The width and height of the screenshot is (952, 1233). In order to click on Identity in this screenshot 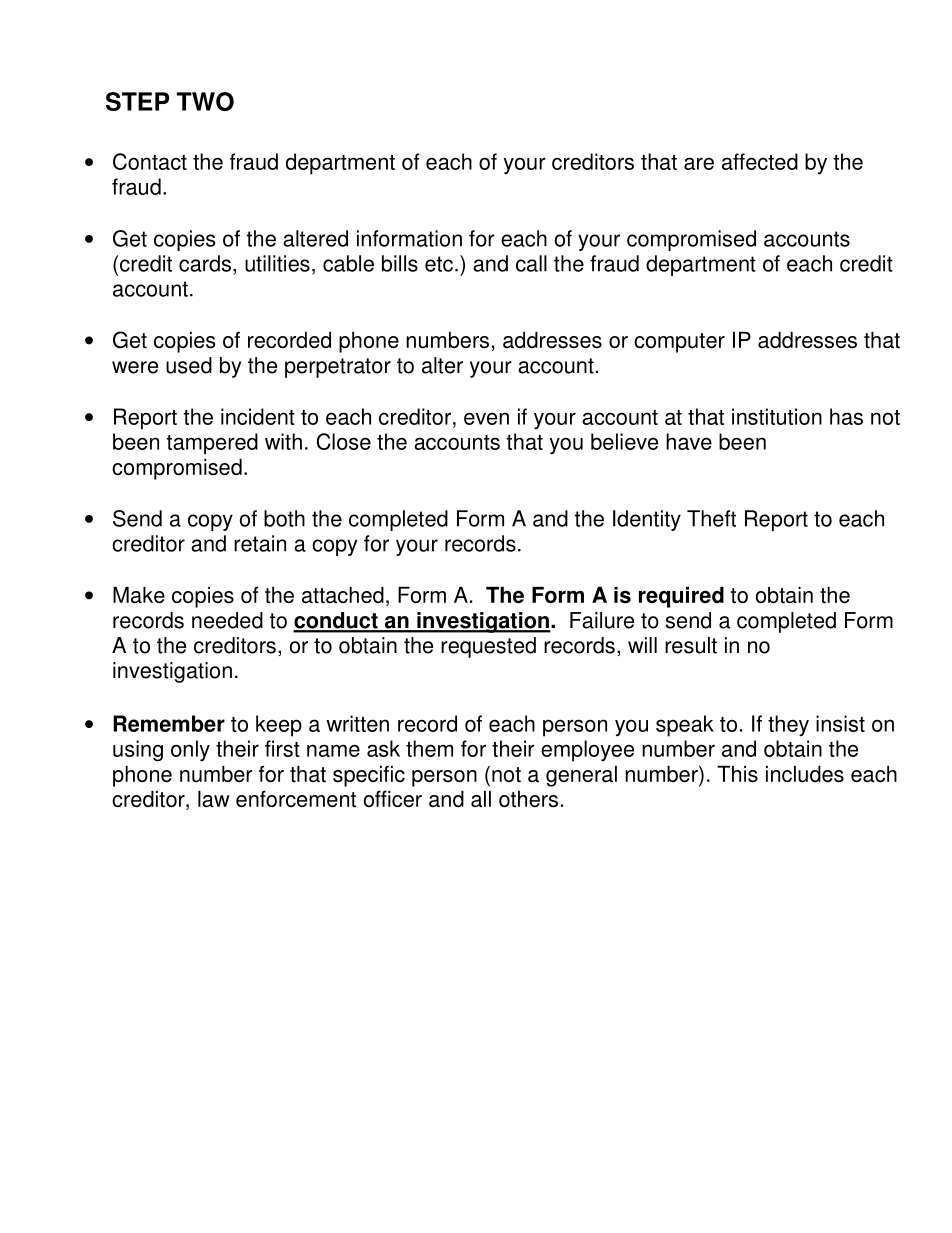, I will do `click(647, 520)`.
